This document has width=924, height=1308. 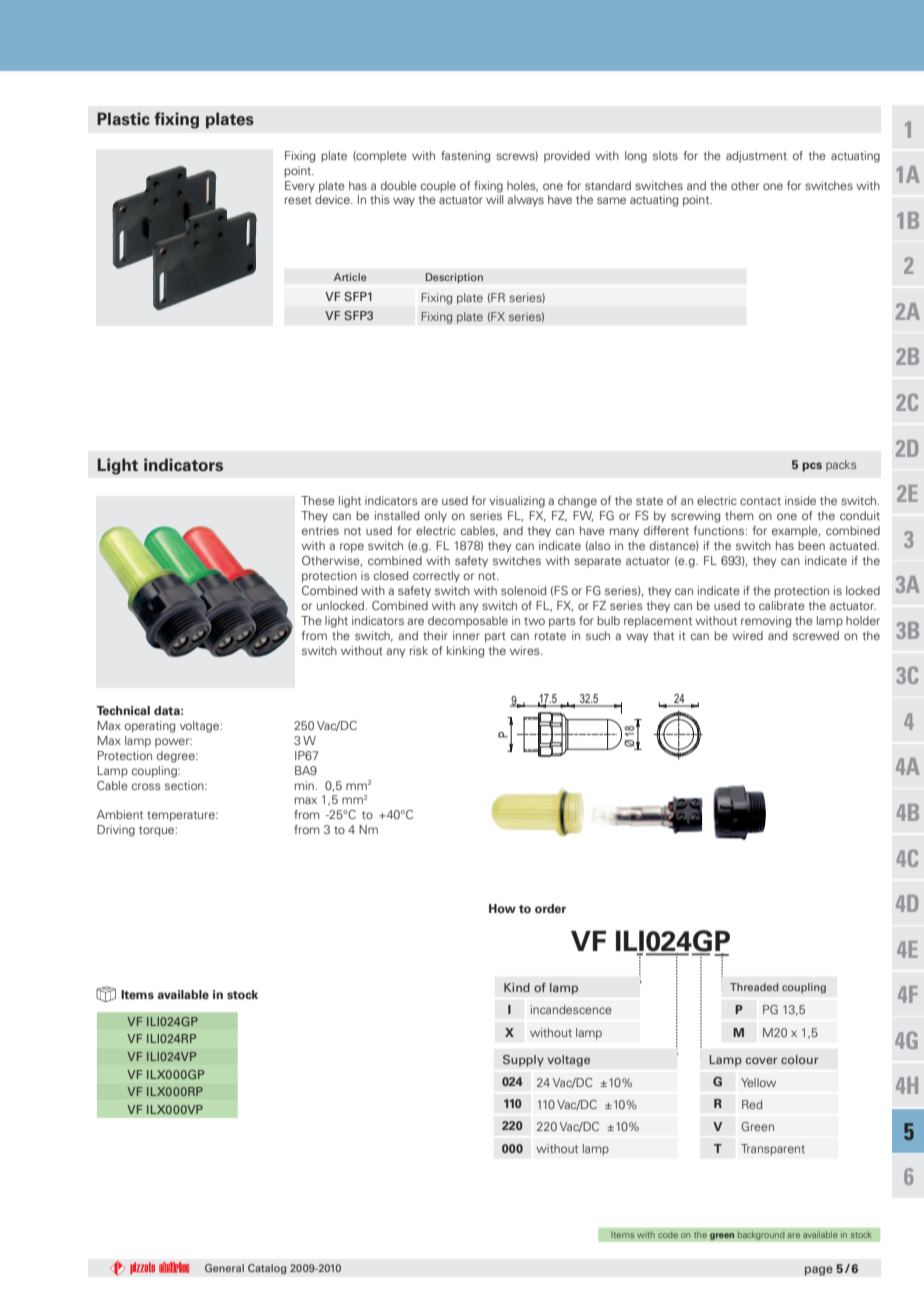 I want to click on adjustment, so click(x=756, y=157).
